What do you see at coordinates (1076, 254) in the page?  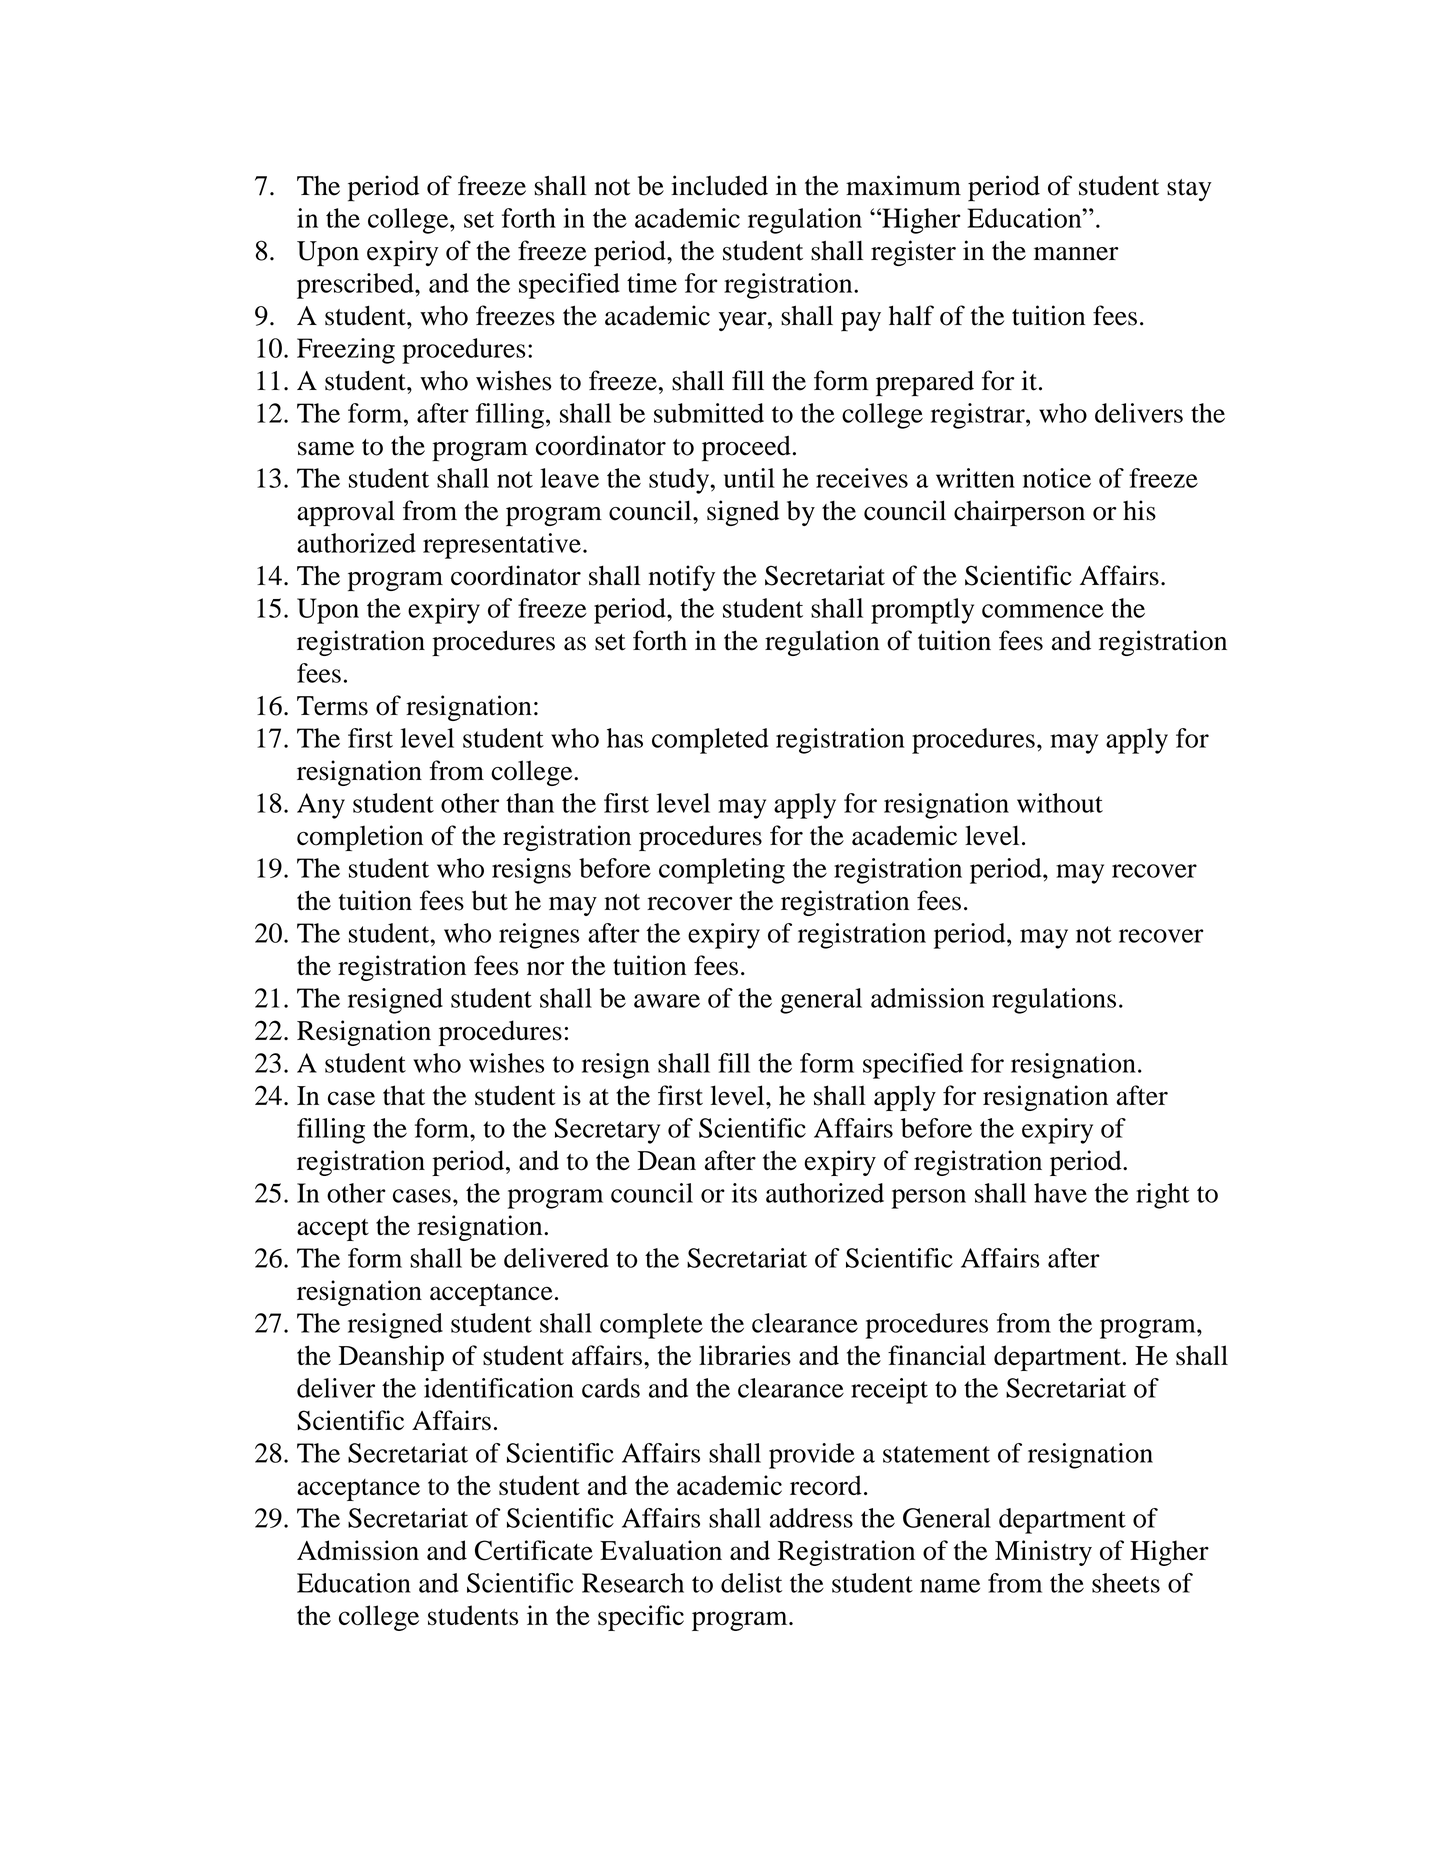 I see `manner` at bounding box center [1076, 254].
